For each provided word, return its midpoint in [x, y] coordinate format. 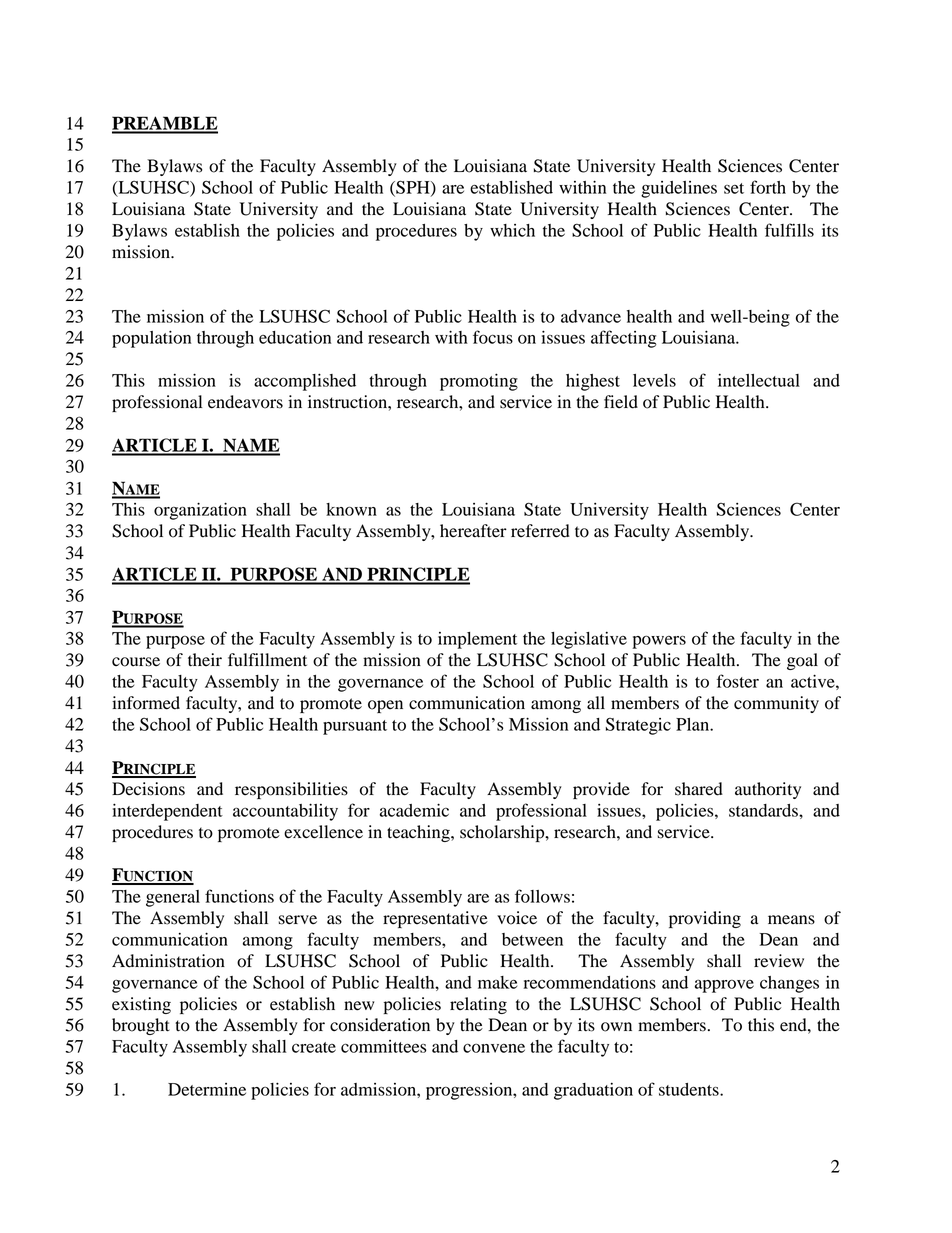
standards [764, 810]
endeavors [245, 402]
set [734, 188]
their [205, 660]
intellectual [759, 380]
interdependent [167, 812]
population [151, 339]
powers [659, 642]
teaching [419, 833]
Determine [207, 1089]
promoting [479, 382]
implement [477, 640]
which [512, 230]
